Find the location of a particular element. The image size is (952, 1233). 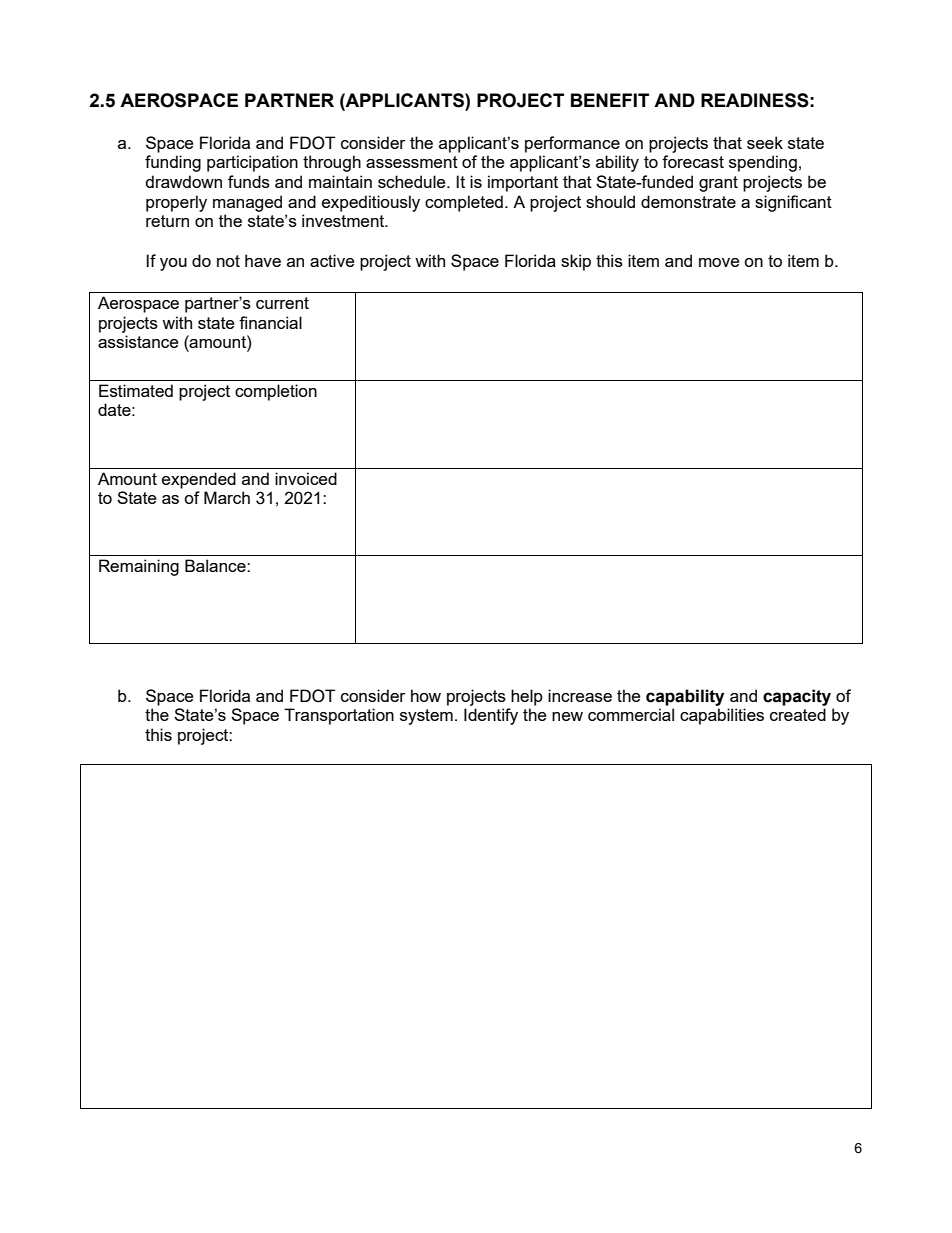

move is located at coordinates (719, 262).
